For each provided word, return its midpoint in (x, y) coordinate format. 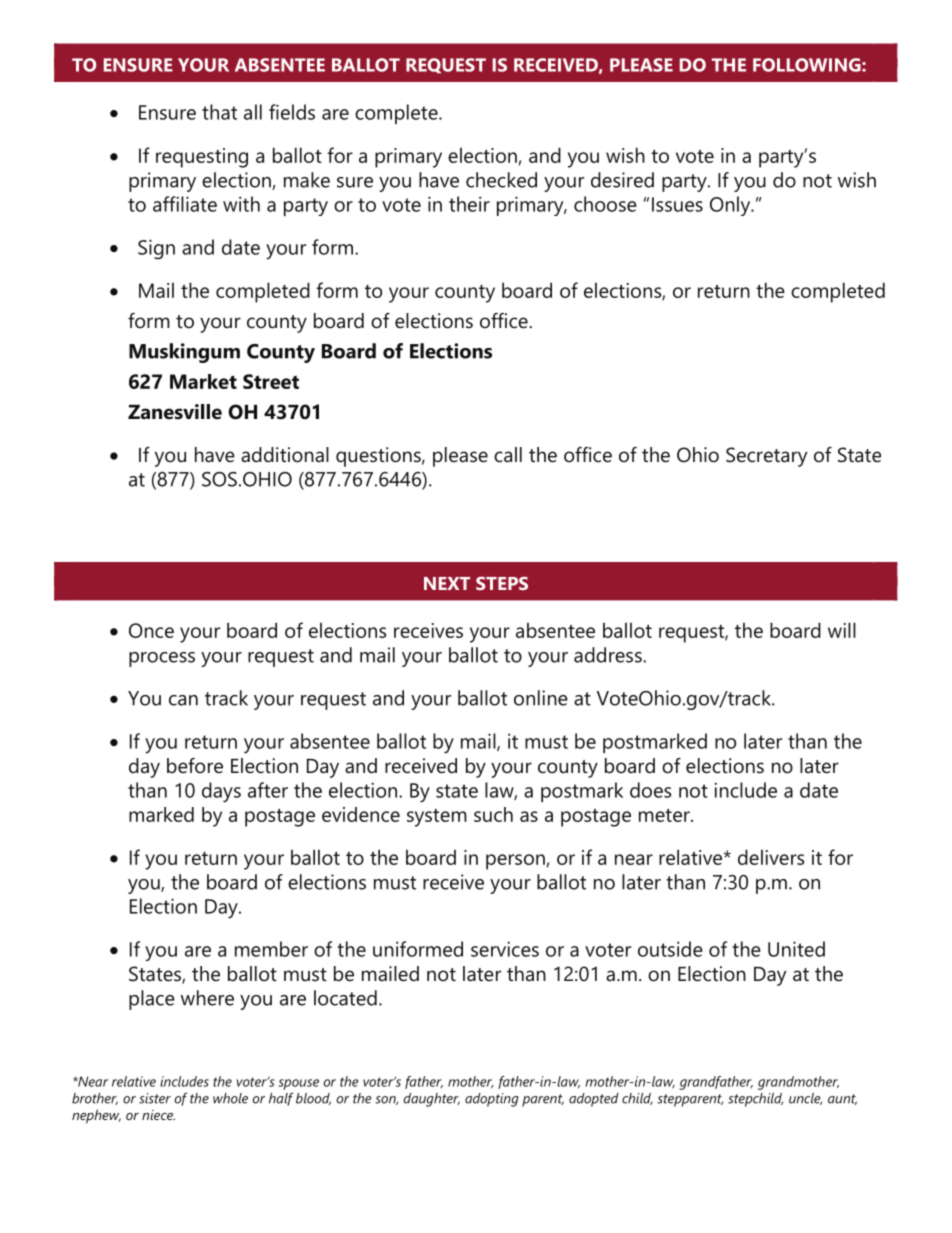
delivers (771, 857)
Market (203, 381)
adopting (492, 1100)
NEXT (447, 583)
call (508, 455)
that (219, 112)
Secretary (766, 457)
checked (501, 180)
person (515, 862)
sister (155, 1098)
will (842, 630)
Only (731, 206)
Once (151, 630)
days (221, 792)
